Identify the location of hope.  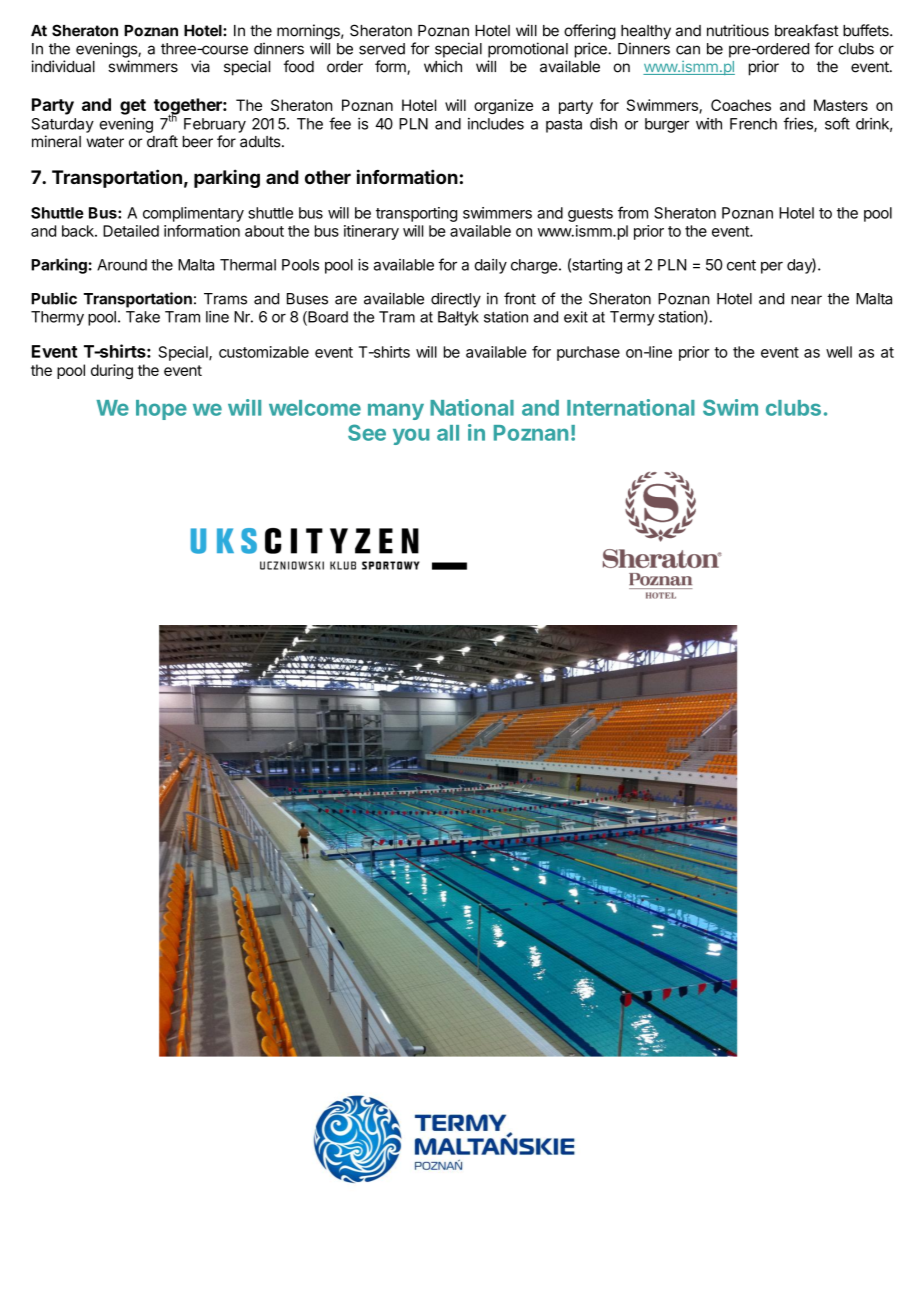
(161, 410).
